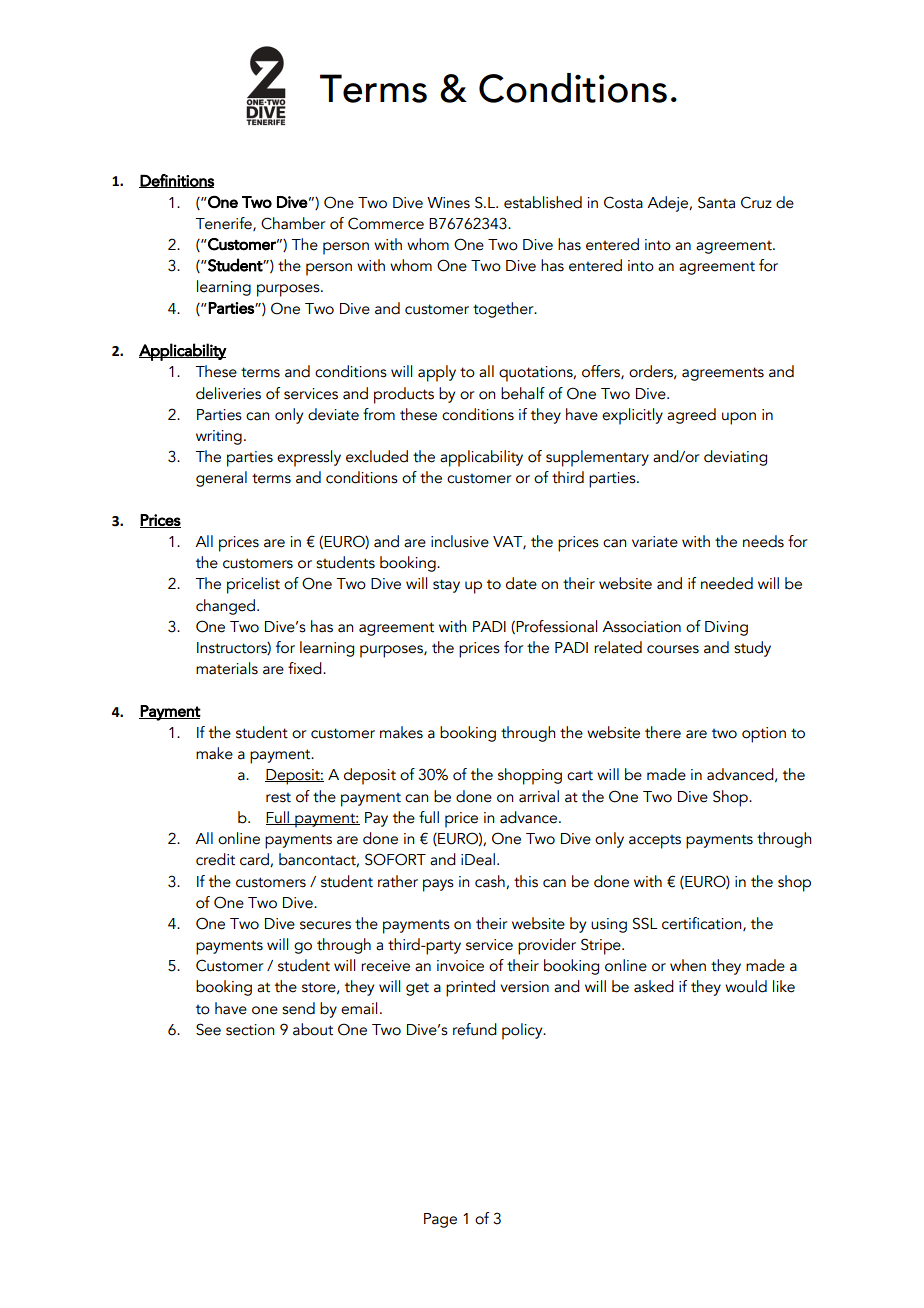 The height and width of the document is (1308, 924). What do you see at coordinates (716, 202) in the document?
I see `Santa` at bounding box center [716, 202].
